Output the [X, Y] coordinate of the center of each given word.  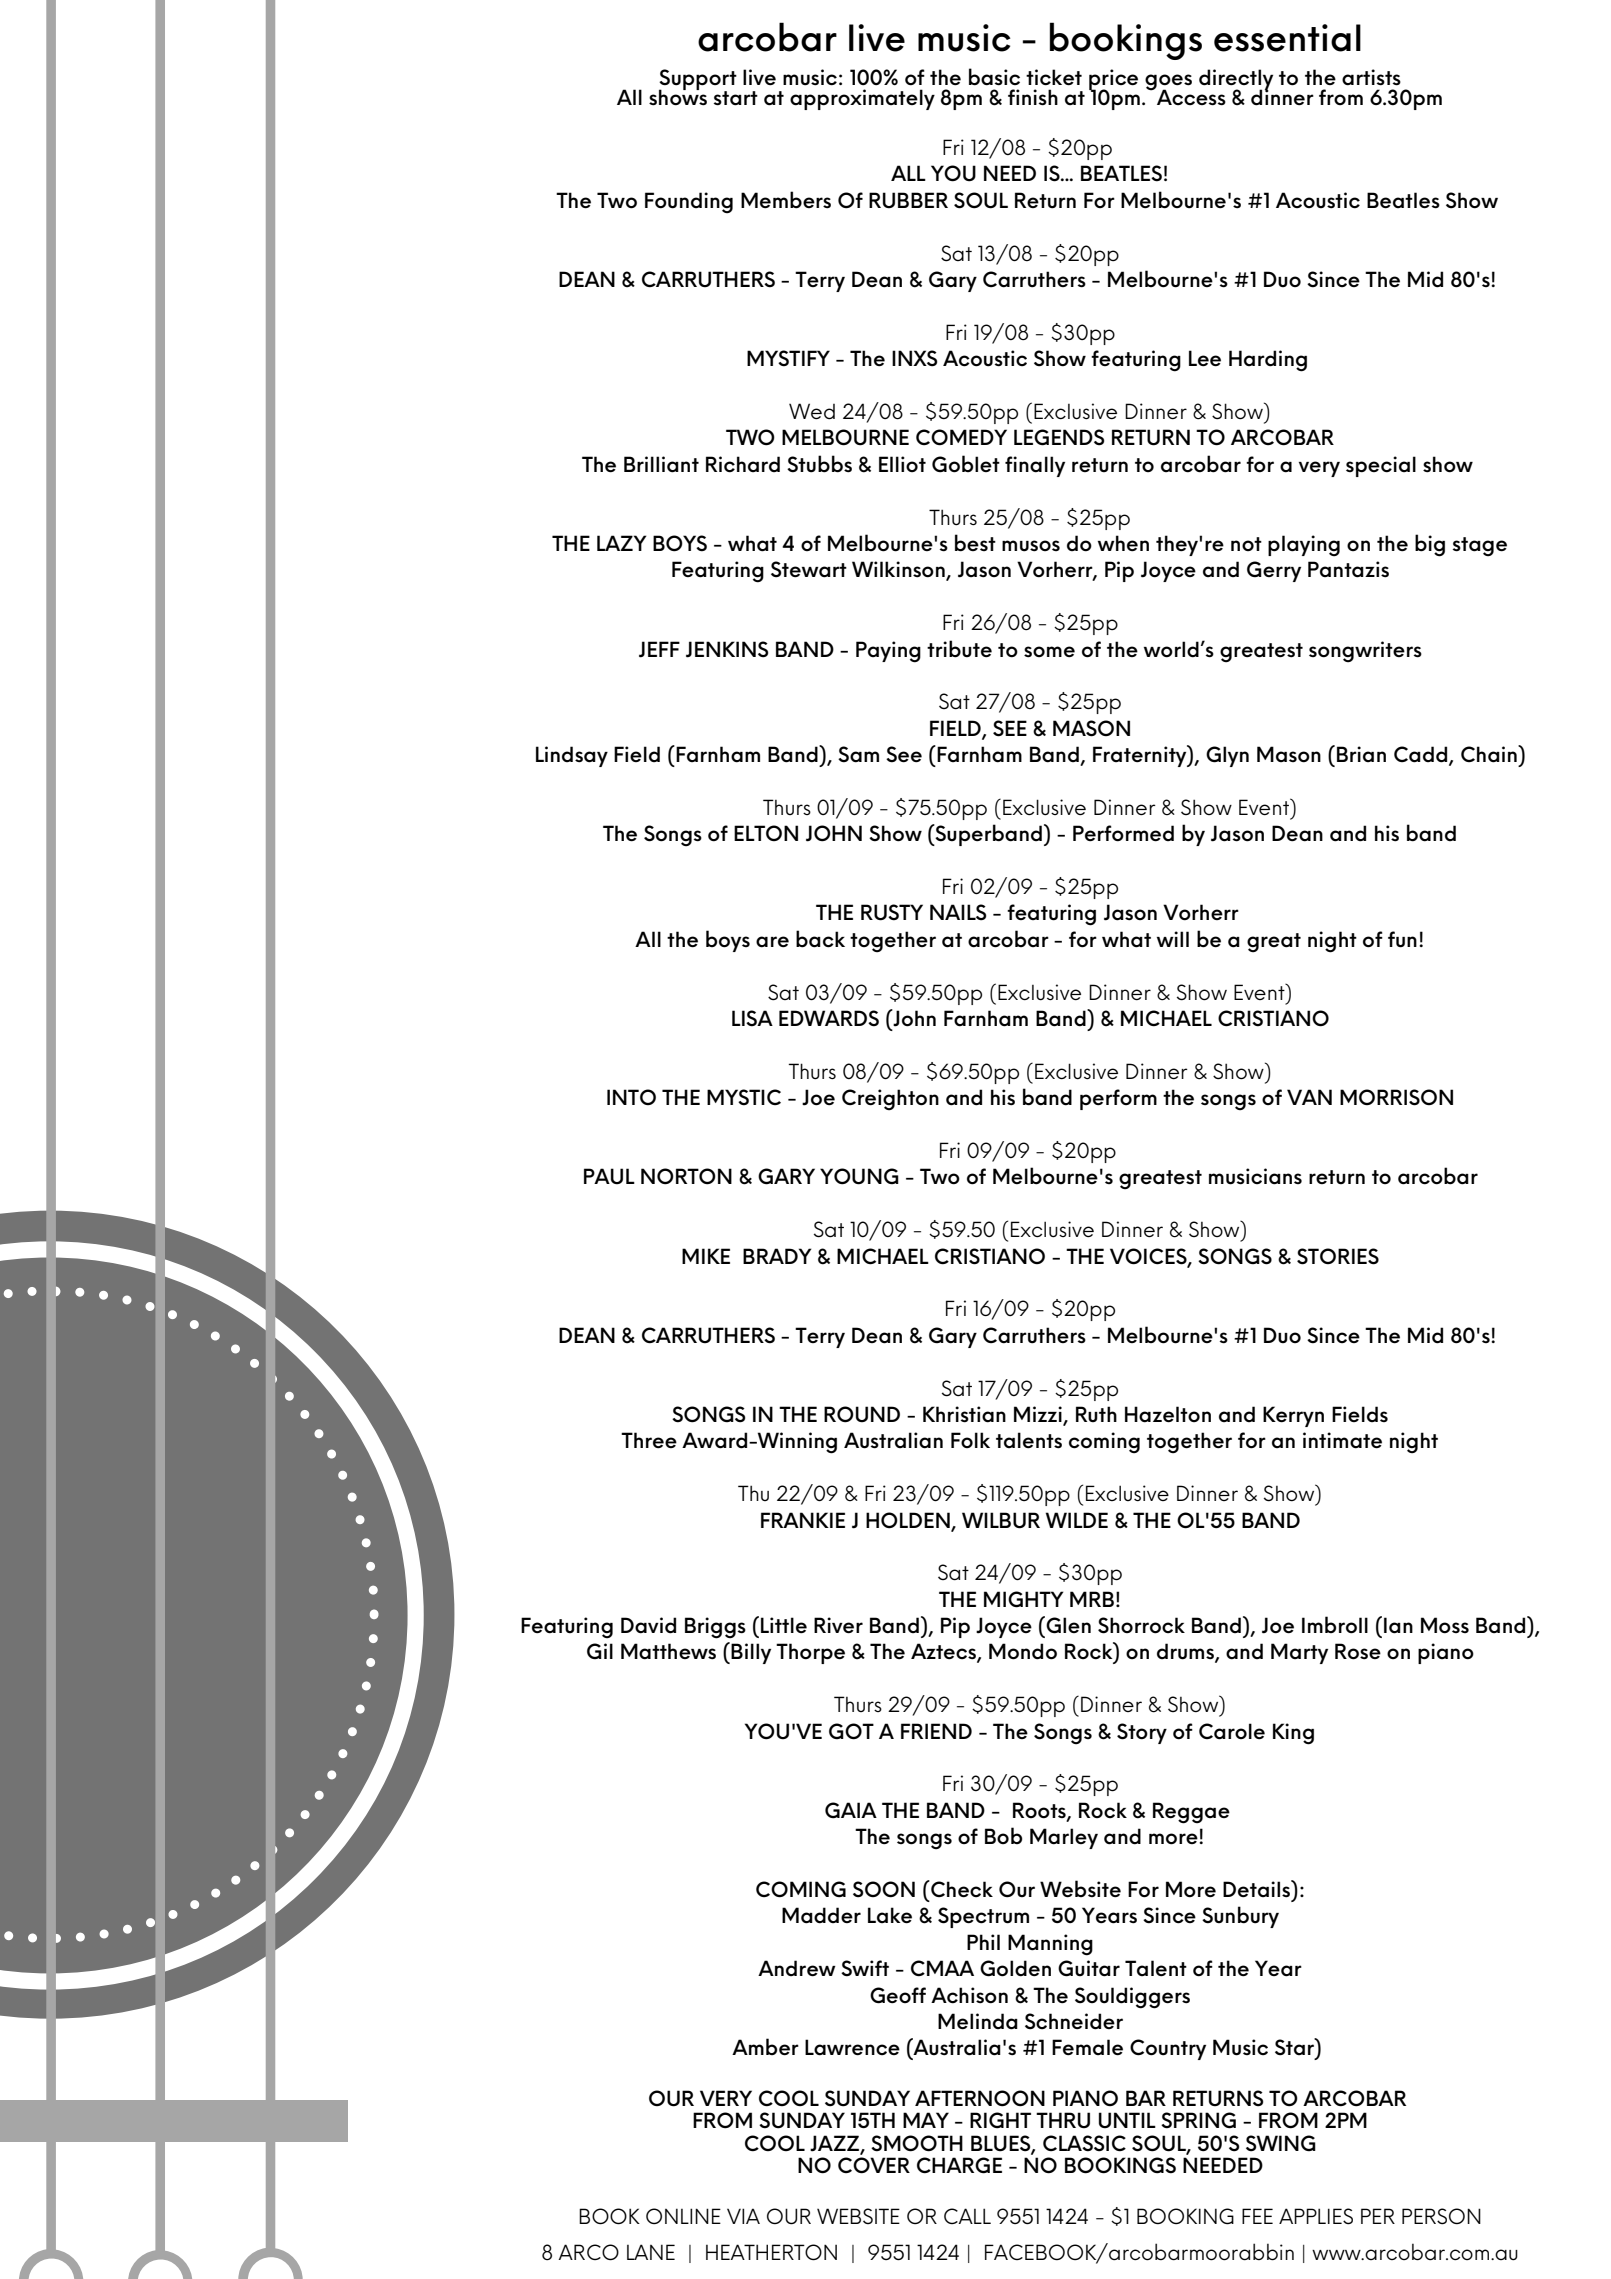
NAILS [958, 912]
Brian [1361, 754]
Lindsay [572, 756]
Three [649, 1440]
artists [1371, 77]
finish [1033, 97]
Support [698, 81]
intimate [1342, 1440]
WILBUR [1001, 1520]
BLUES [1002, 2144]
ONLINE [683, 2216]
